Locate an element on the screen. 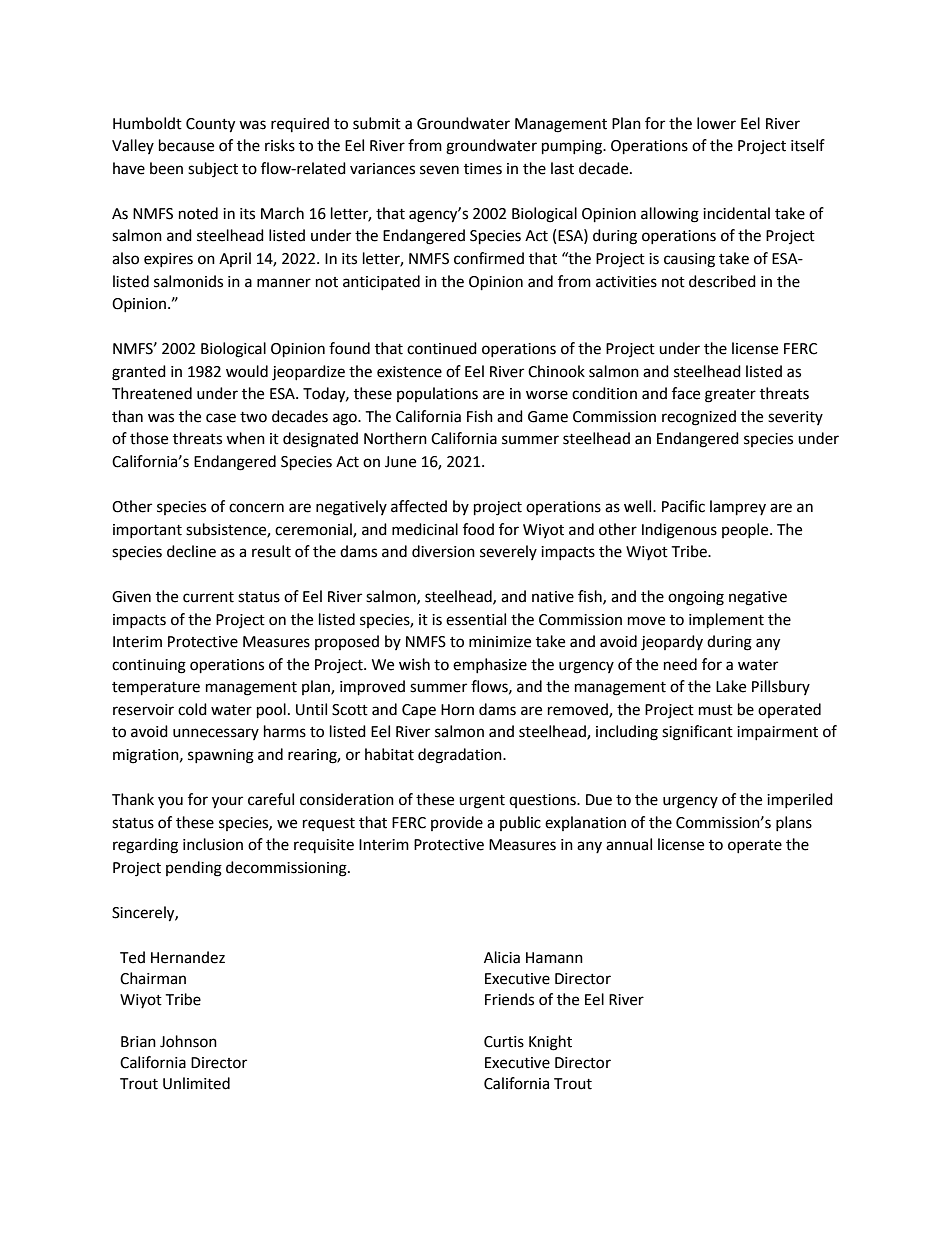 The height and width of the screenshot is (1233, 952). Knight is located at coordinates (550, 1043).
